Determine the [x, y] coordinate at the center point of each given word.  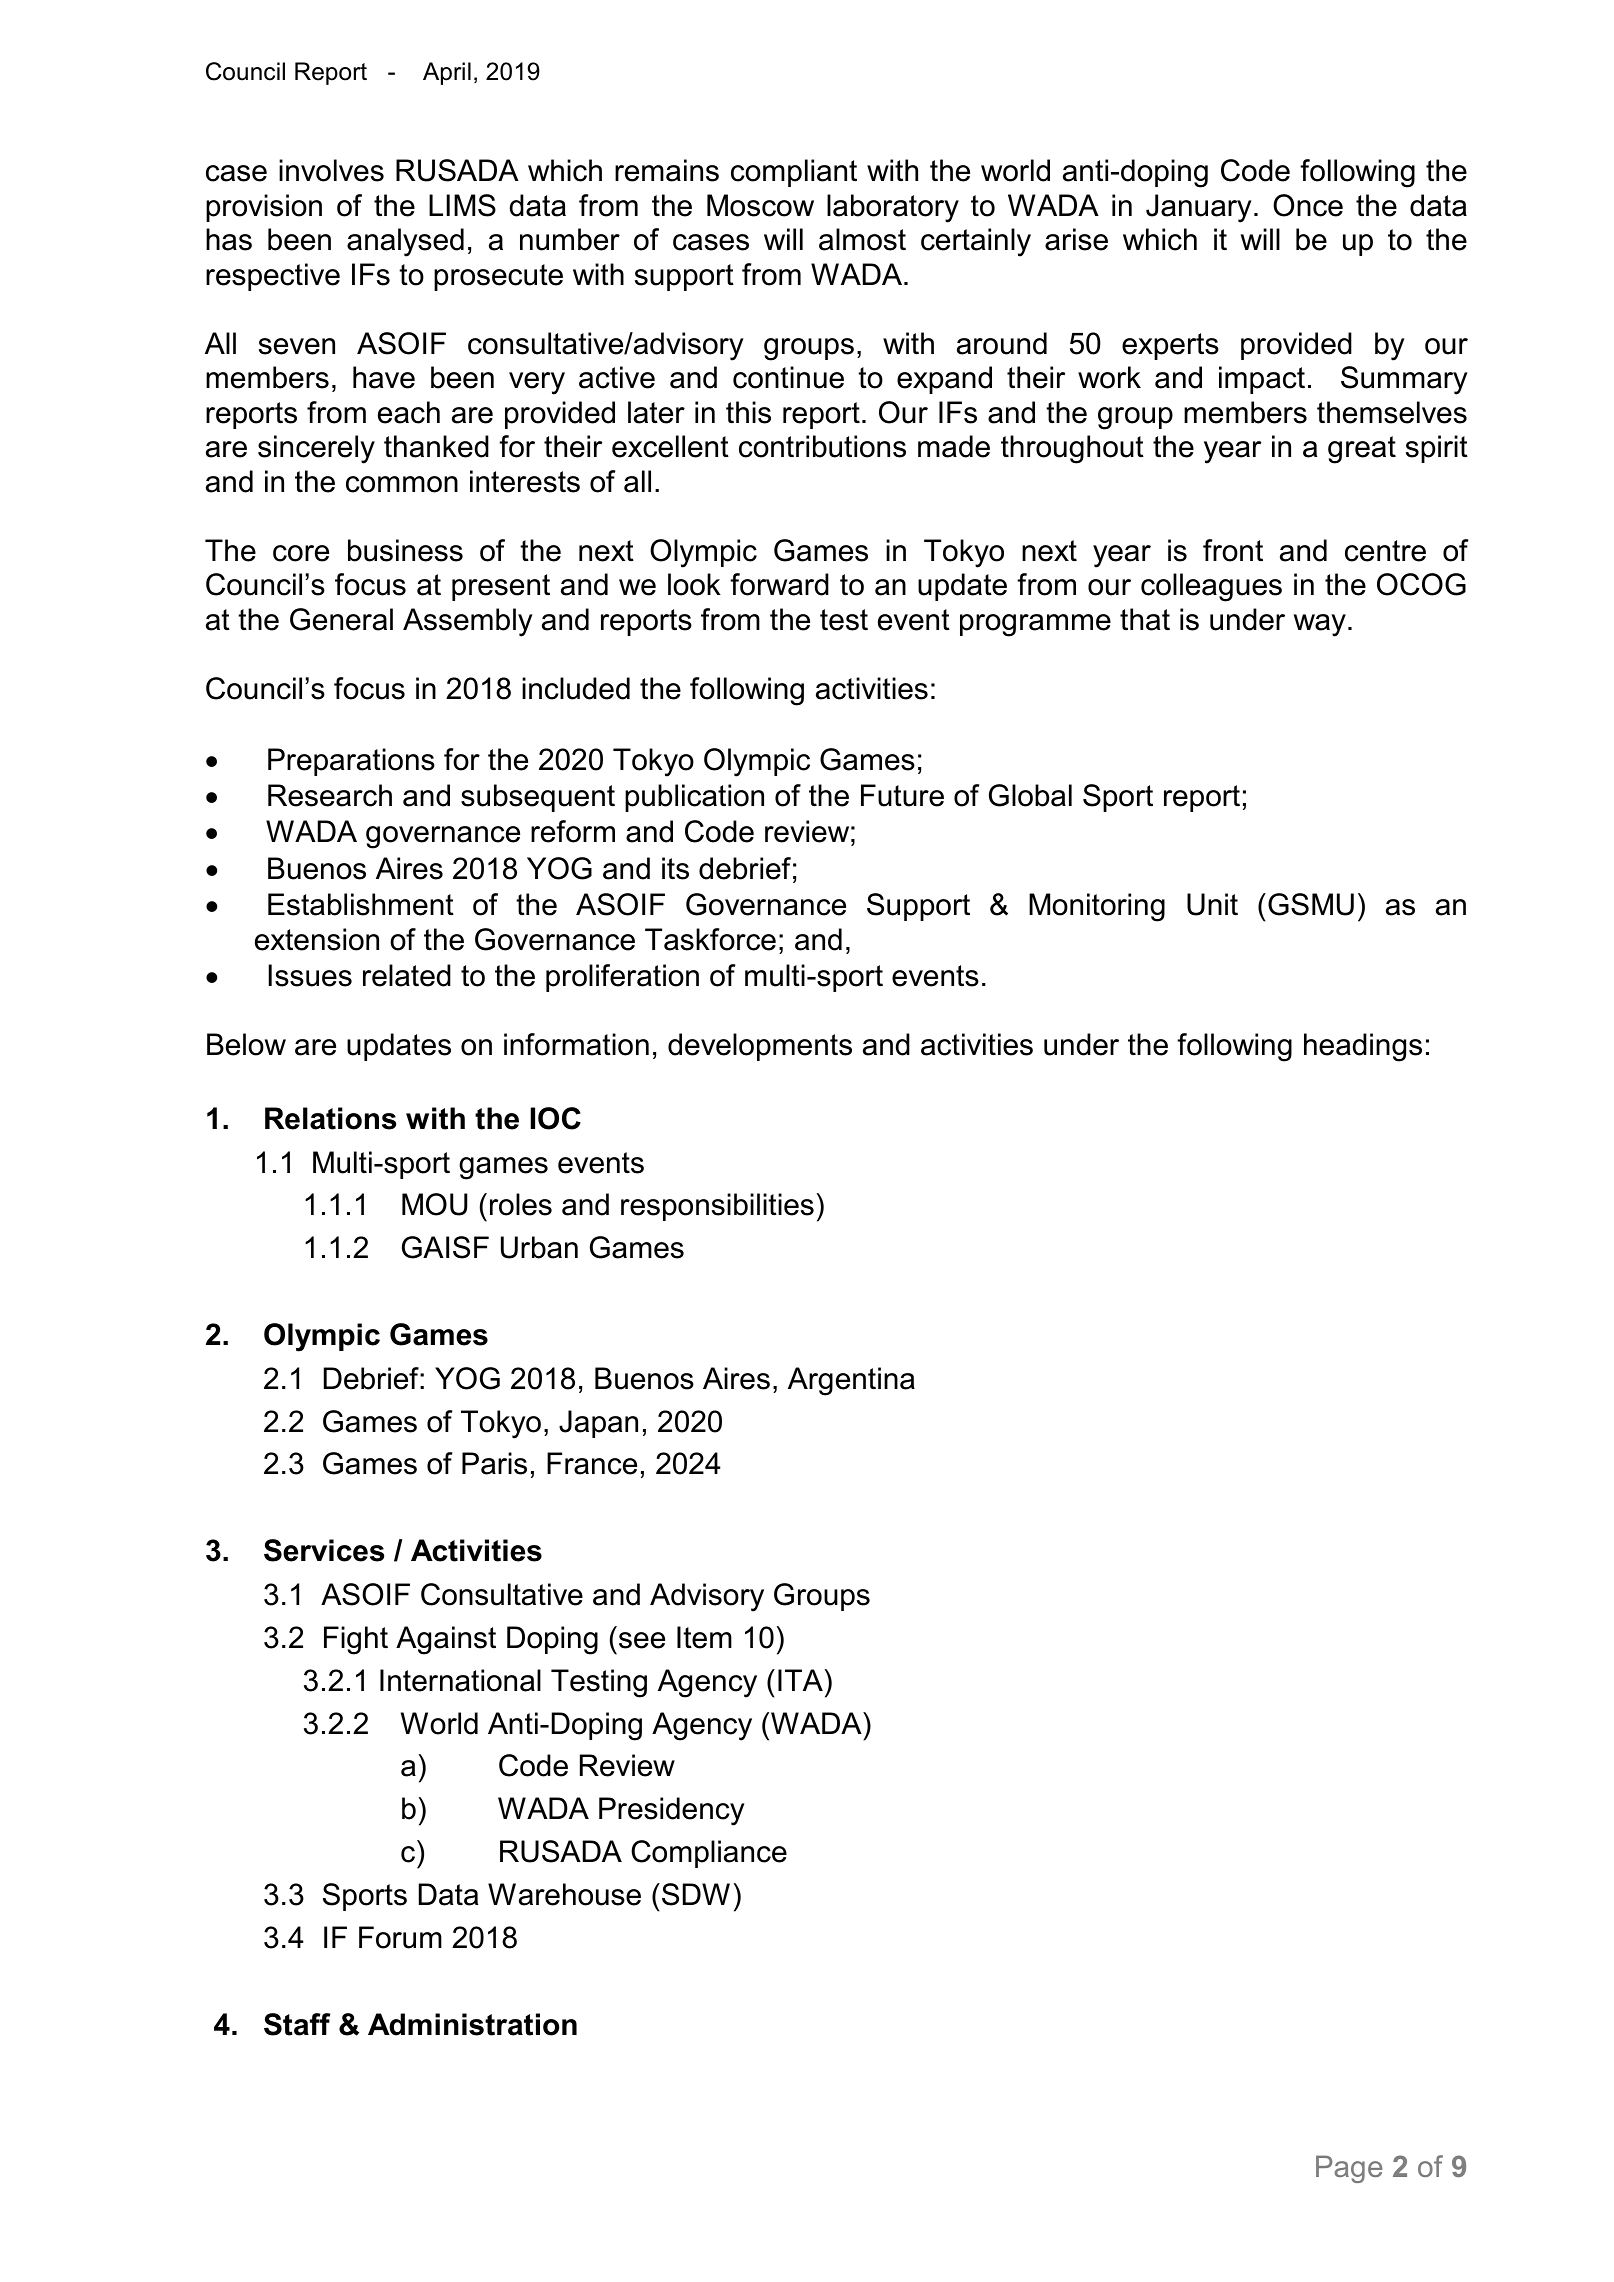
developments [760, 1047]
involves [331, 170]
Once [1308, 205]
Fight [356, 1640]
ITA [800, 1680]
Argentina [851, 1381]
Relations [330, 1118]
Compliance [709, 1854]
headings [1363, 1047]
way [1320, 625]
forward [779, 584]
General [341, 619]
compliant [794, 173]
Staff [297, 2024]
